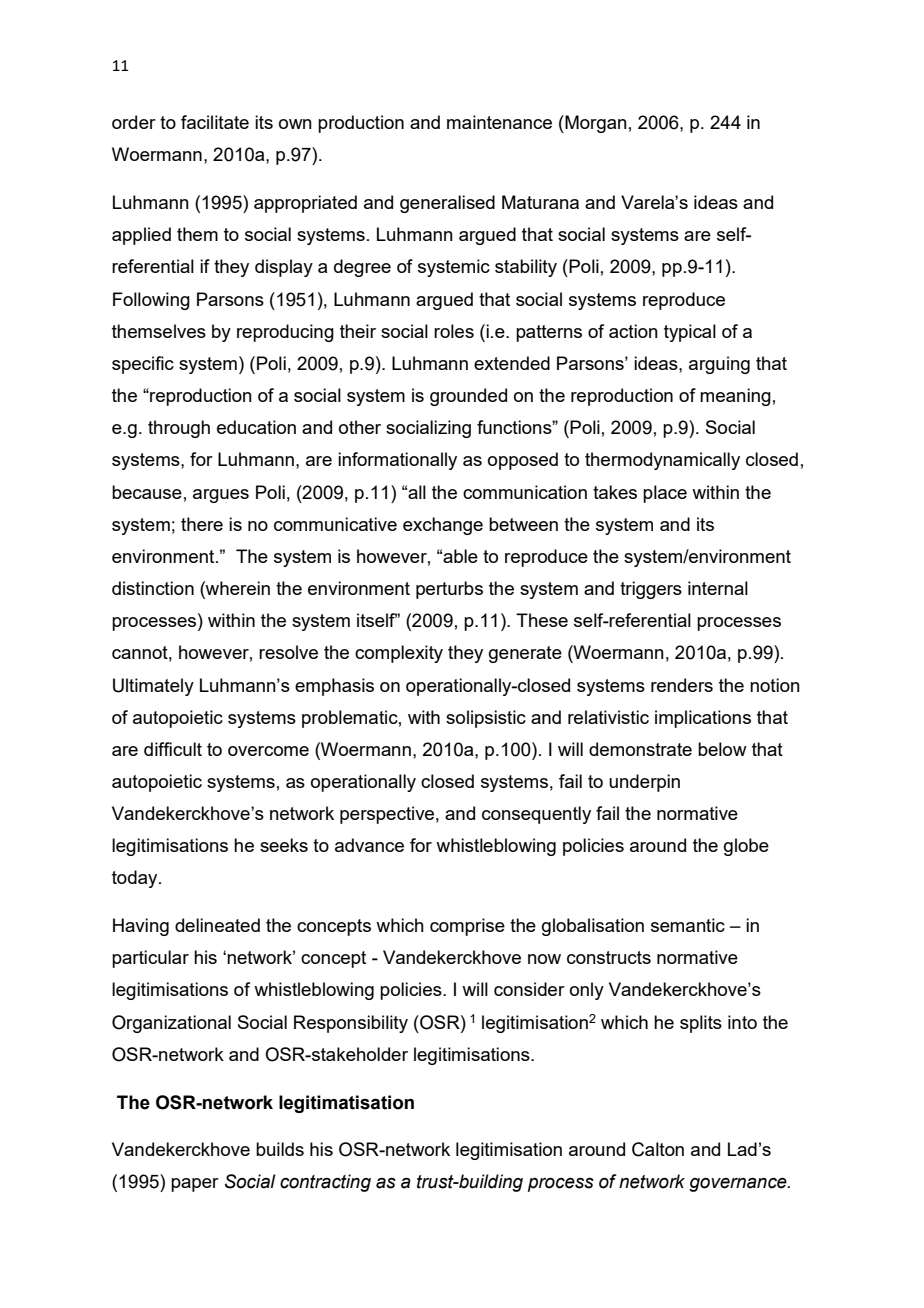  What do you see at coordinates (499, 122) in the image?
I see `maintenance` at bounding box center [499, 122].
